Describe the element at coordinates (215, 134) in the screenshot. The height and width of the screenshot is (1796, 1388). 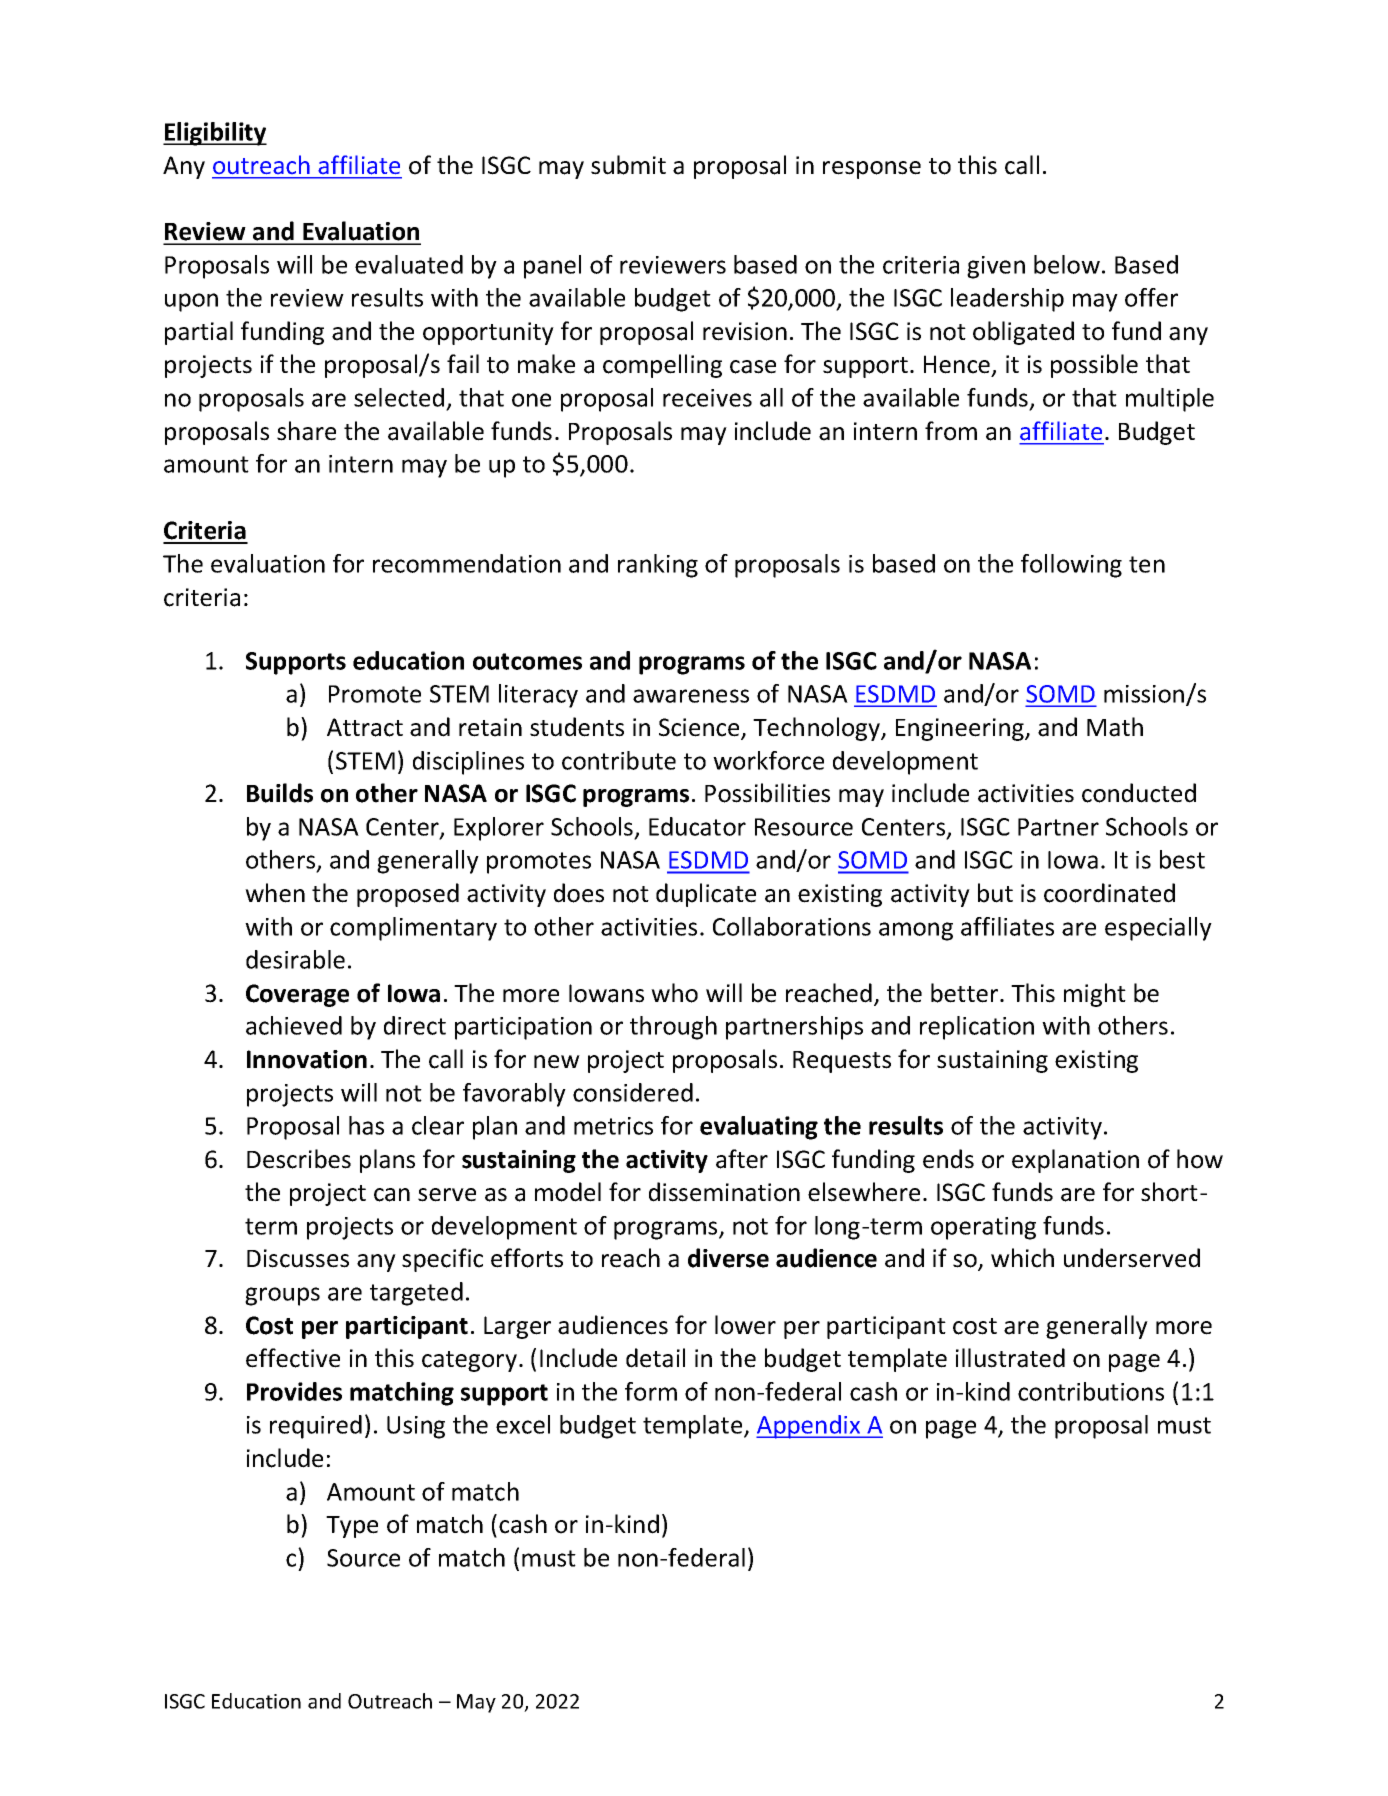
I see `Eligibility` at that location.
